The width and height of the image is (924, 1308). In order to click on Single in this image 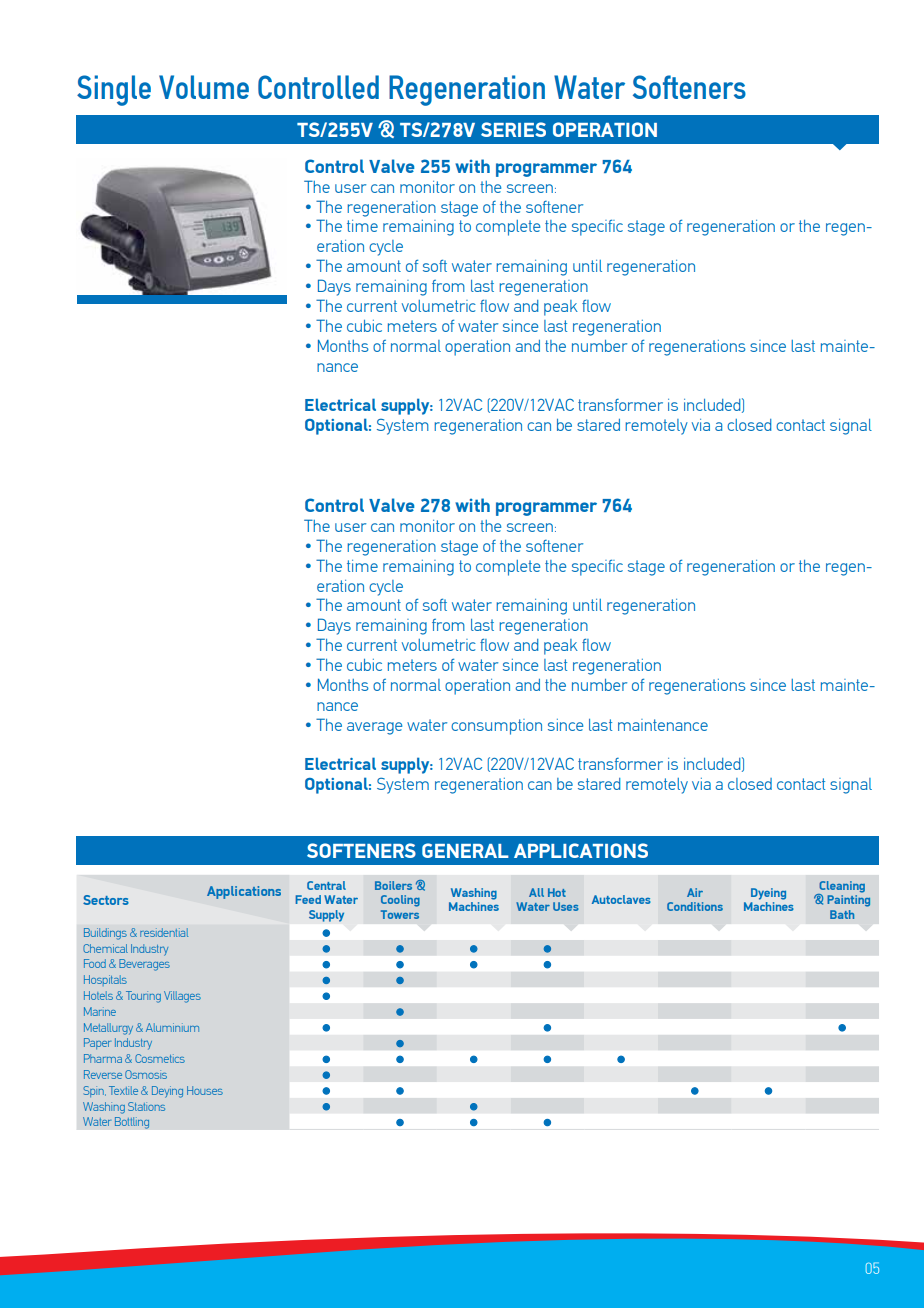, I will do `click(114, 90)`.
